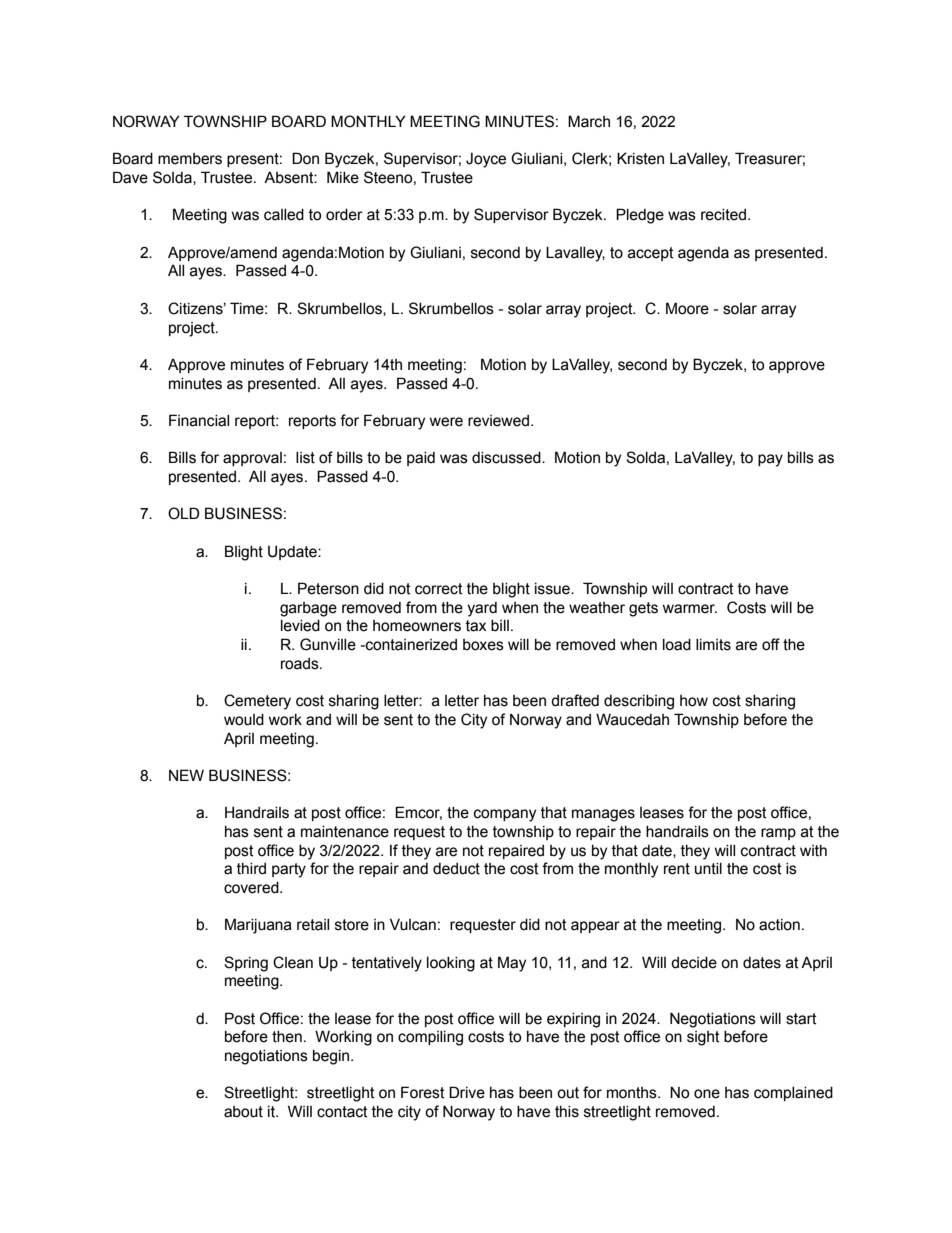 Image resolution: width=952 pixels, height=1233 pixels. I want to click on Financial, so click(199, 420).
